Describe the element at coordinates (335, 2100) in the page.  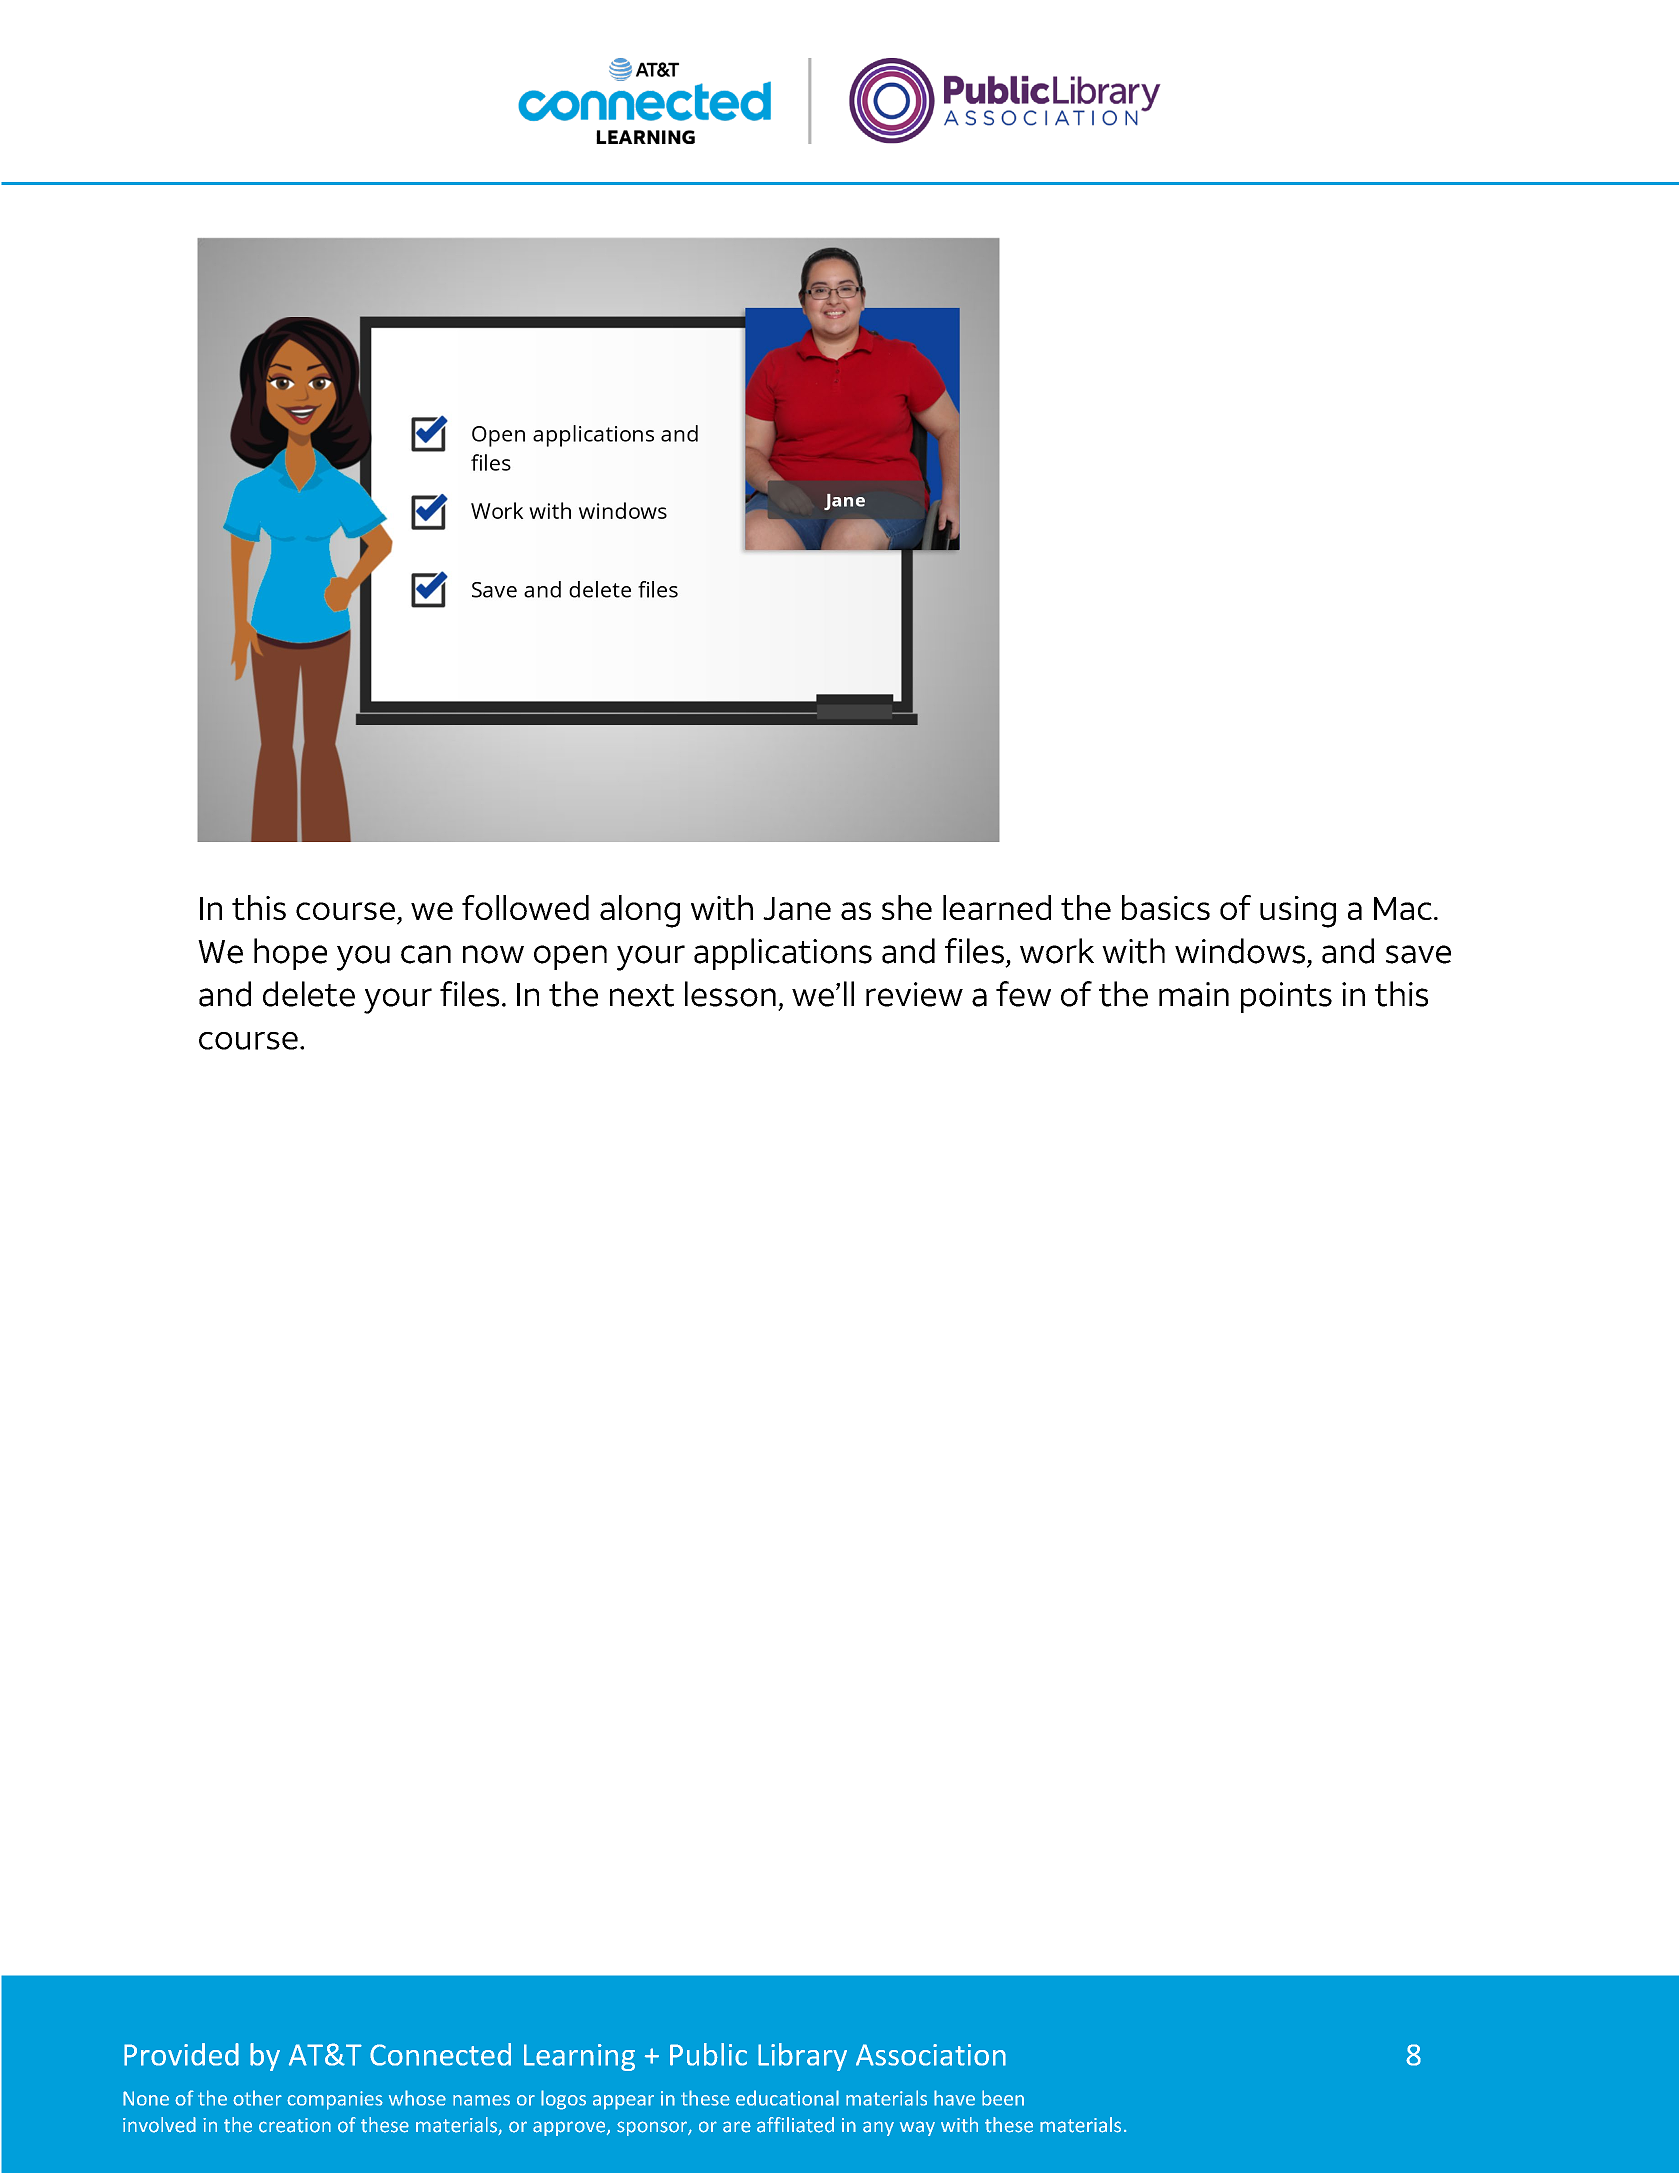
I see `companies` at that location.
